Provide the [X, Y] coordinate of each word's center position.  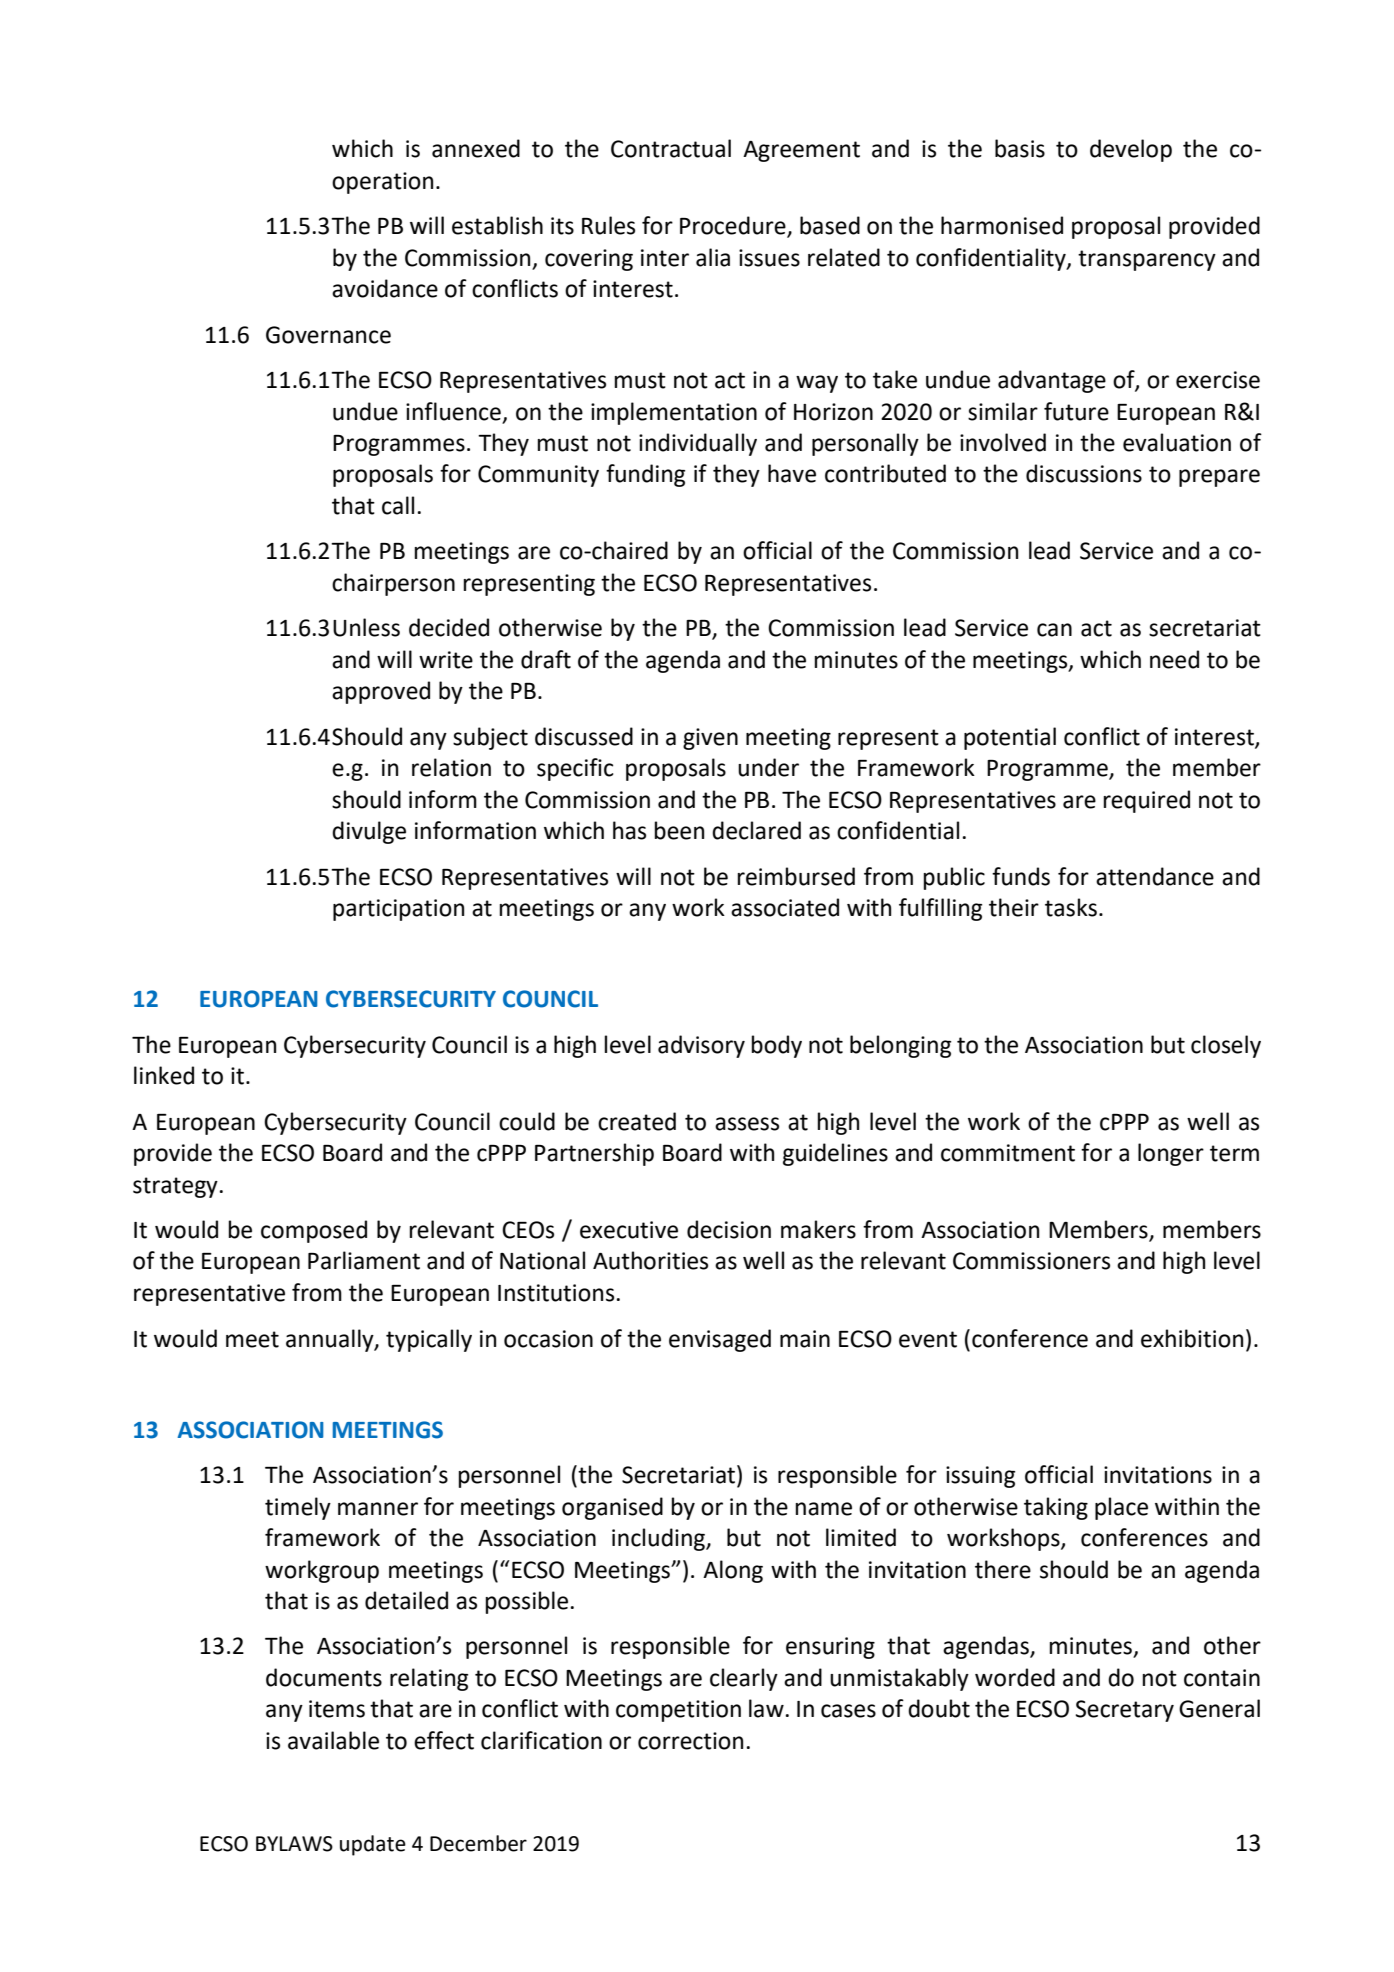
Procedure [734, 226]
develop [1131, 150]
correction [690, 1741]
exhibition [1192, 1338]
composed [314, 1231]
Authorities [650, 1260]
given [710, 739]
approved [381, 692]
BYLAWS [294, 1844]
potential [1010, 738]
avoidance [385, 288]
